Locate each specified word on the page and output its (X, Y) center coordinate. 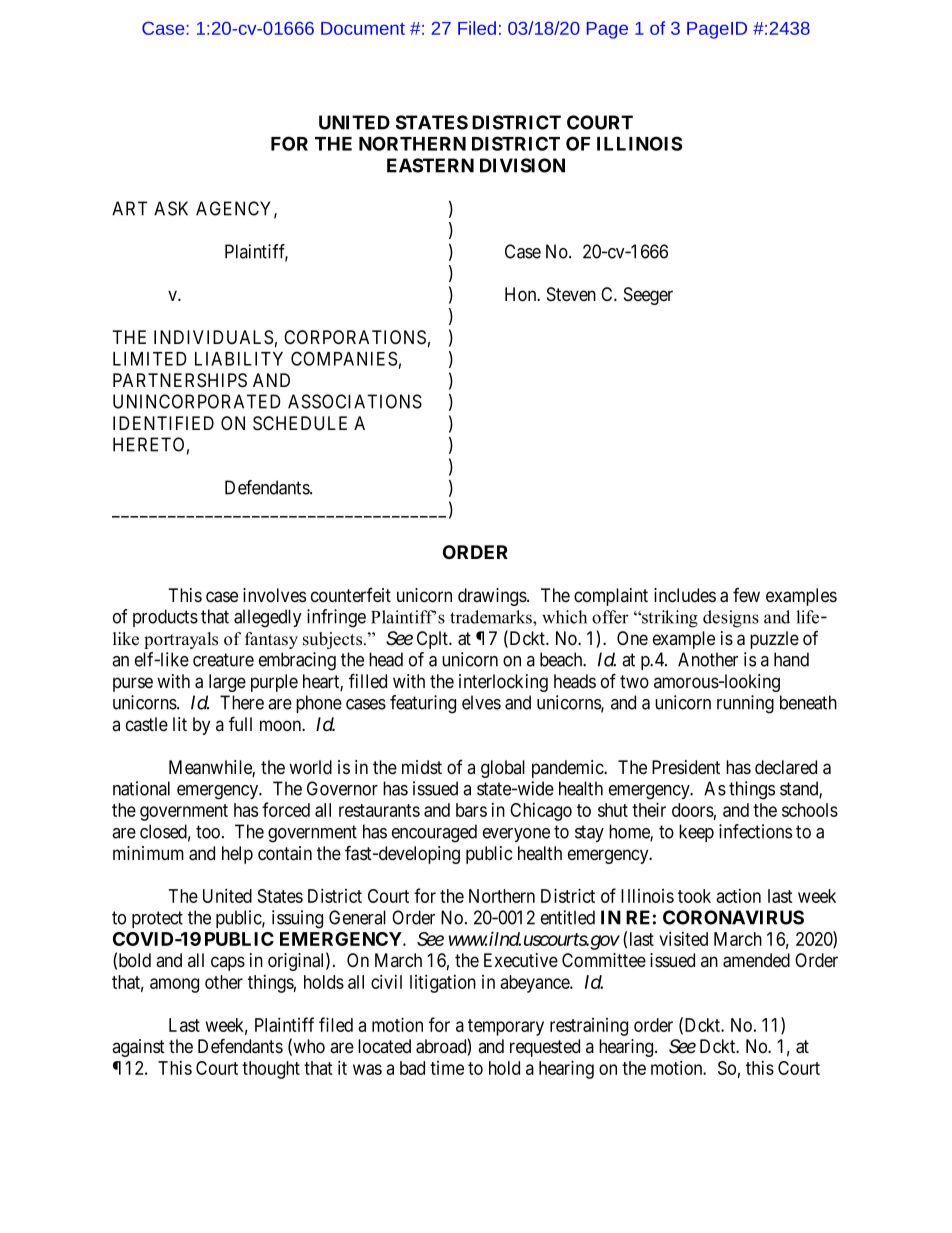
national (141, 788)
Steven (571, 294)
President (686, 767)
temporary (506, 1027)
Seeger (648, 296)
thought (271, 1070)
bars (471, 810)
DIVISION (522, 165)
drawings (493, 597)
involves (274, 595)
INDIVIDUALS (213, 337)
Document (363, 28)
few (746, 594)
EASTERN (430, 165)
